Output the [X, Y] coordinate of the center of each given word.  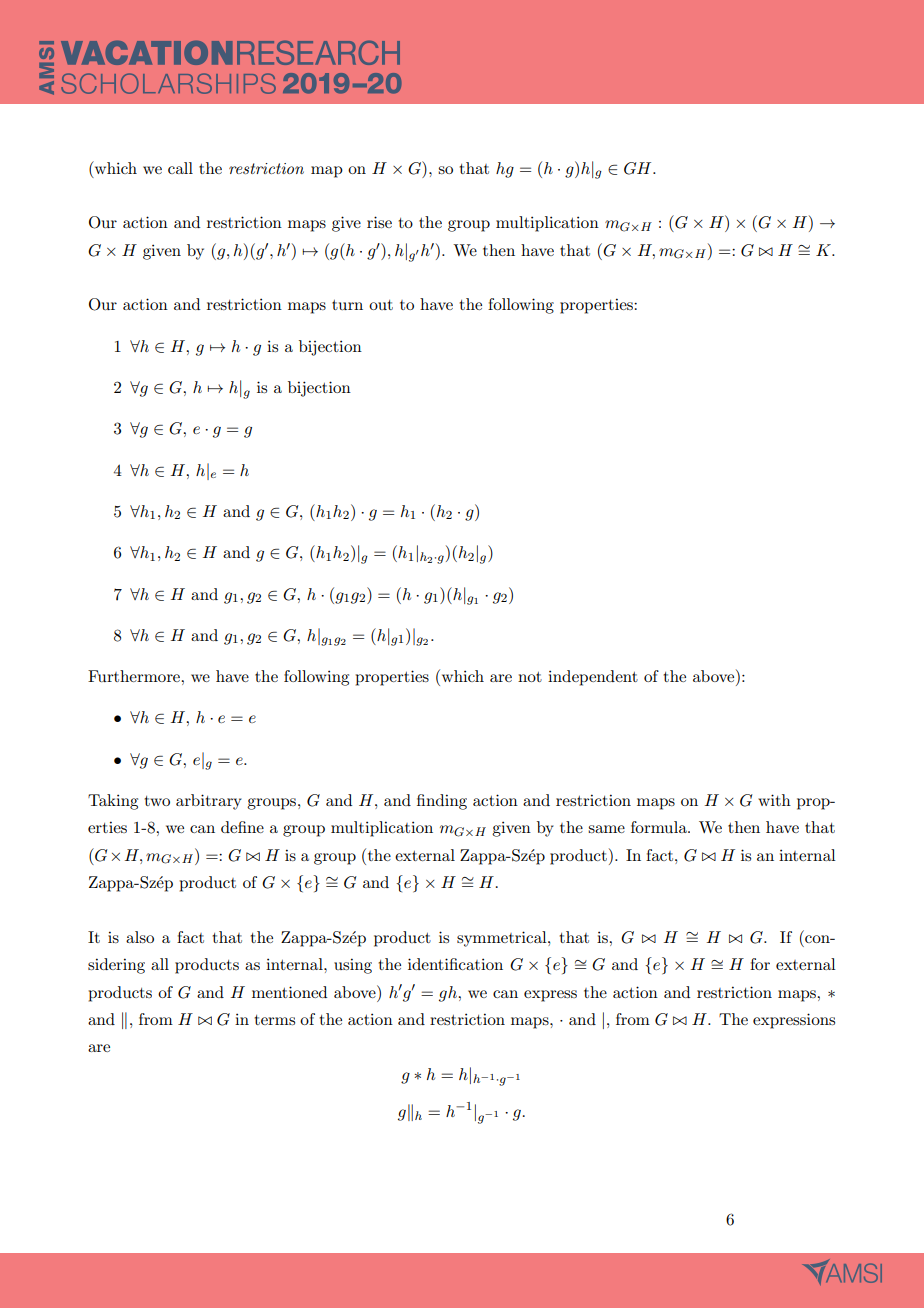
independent [593, 678]
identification [455, 964]
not [530, 677]
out [381, 305]
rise [379, 222]
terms [275, 1020]
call [180, 168]
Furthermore [135, 676]
